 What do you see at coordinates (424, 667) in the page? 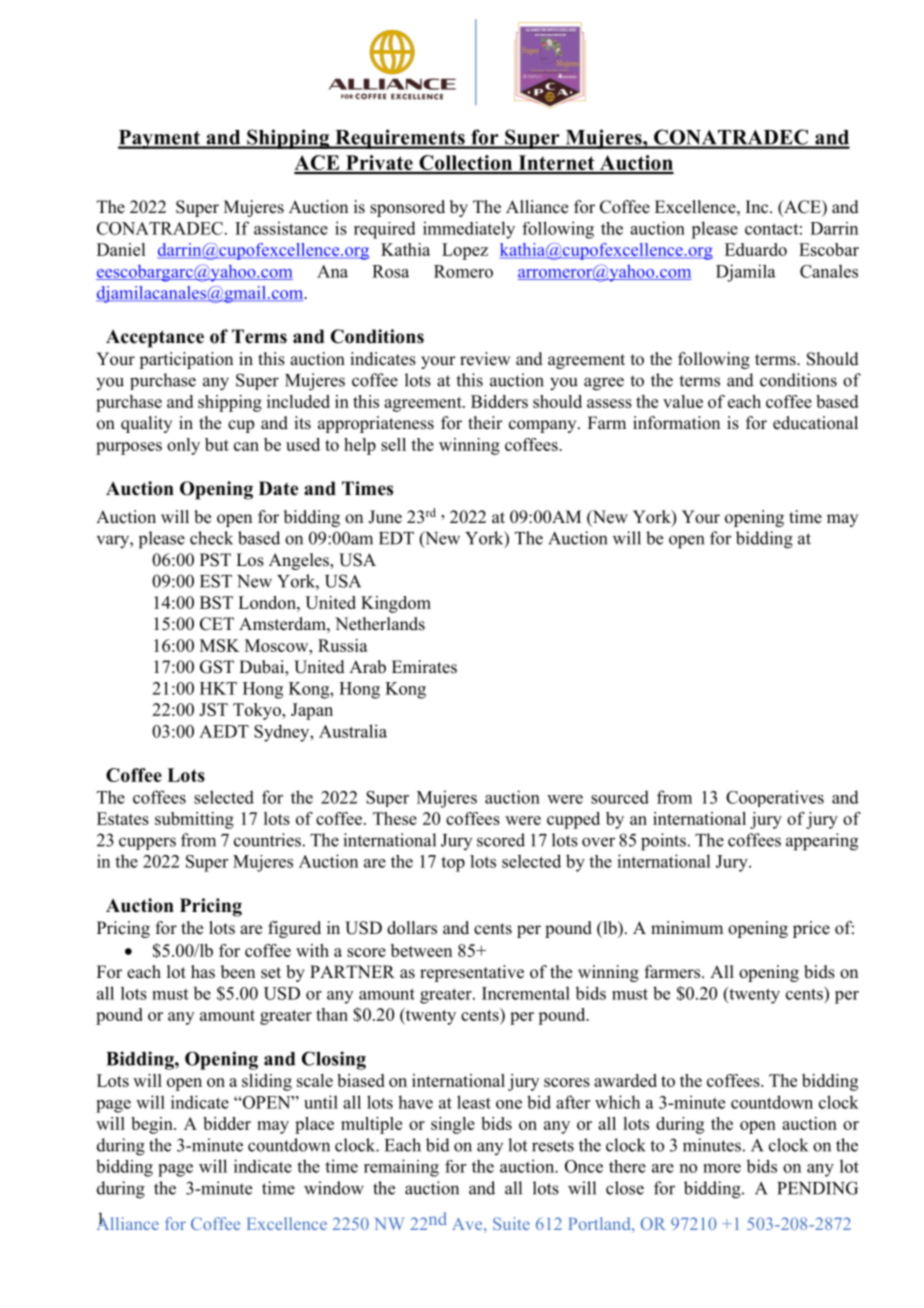
I see `Emirates` at bounding box center [424, 667].
